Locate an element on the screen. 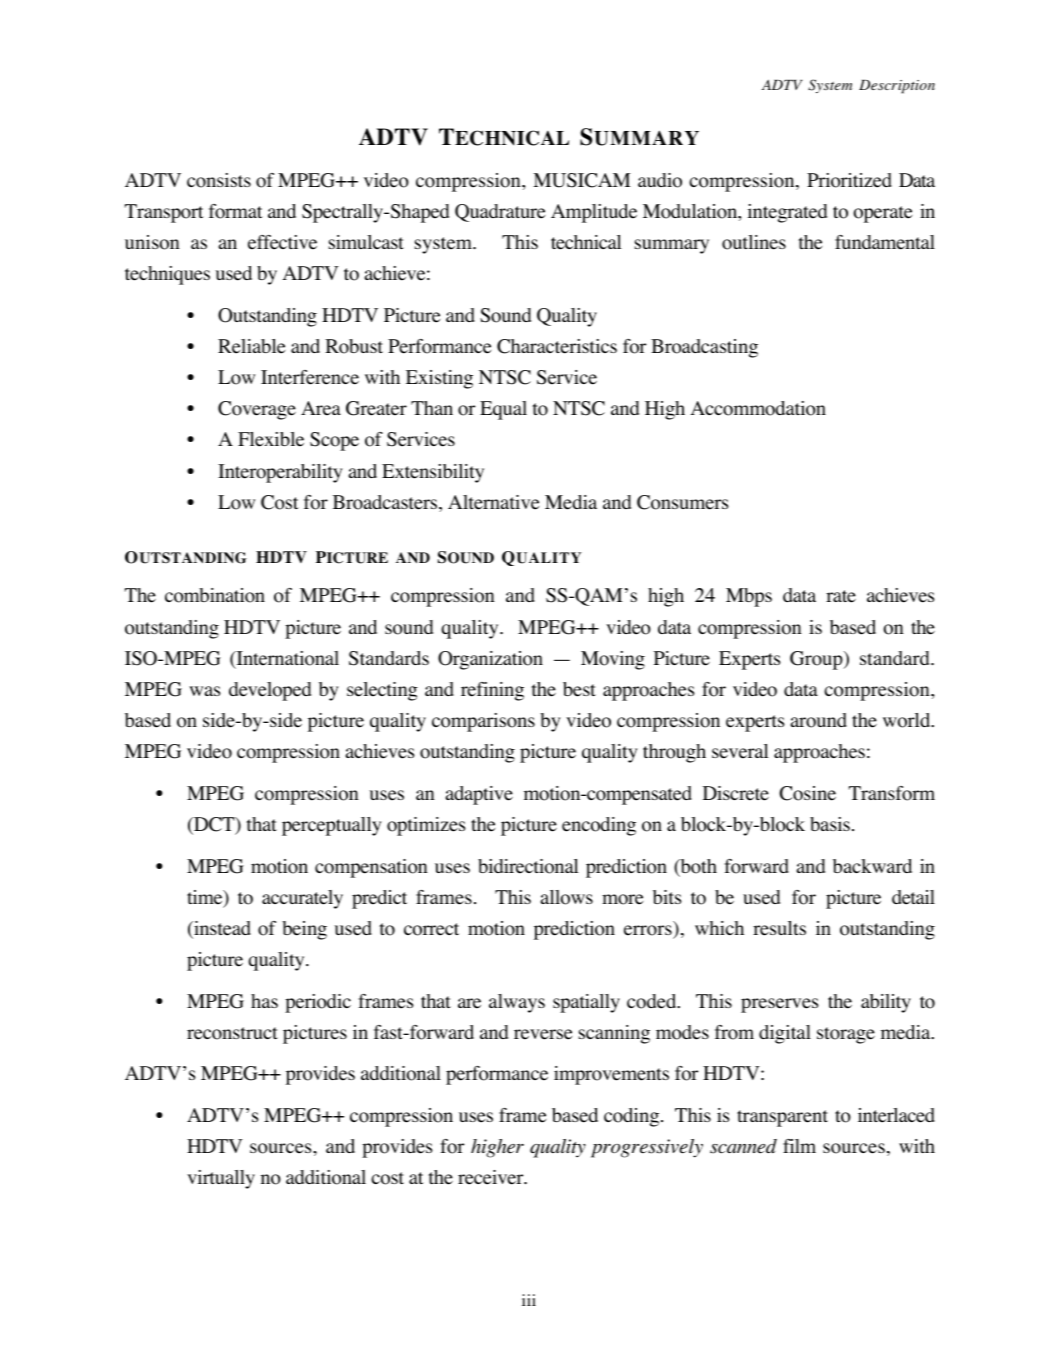  developed is located at coordinates (270, 691).
